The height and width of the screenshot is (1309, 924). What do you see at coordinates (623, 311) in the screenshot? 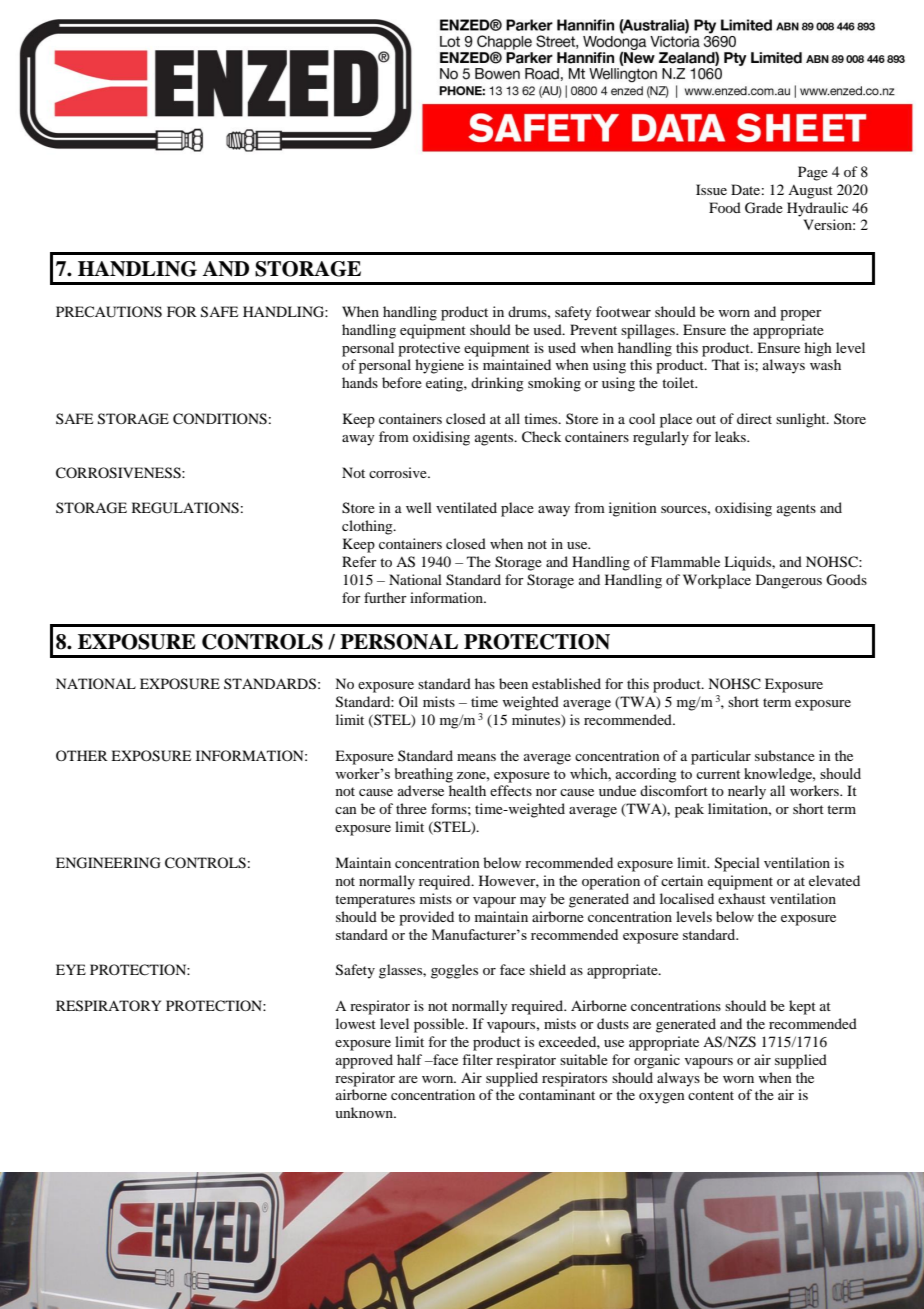
I see `footwear` at bounding box center [623, 311].
